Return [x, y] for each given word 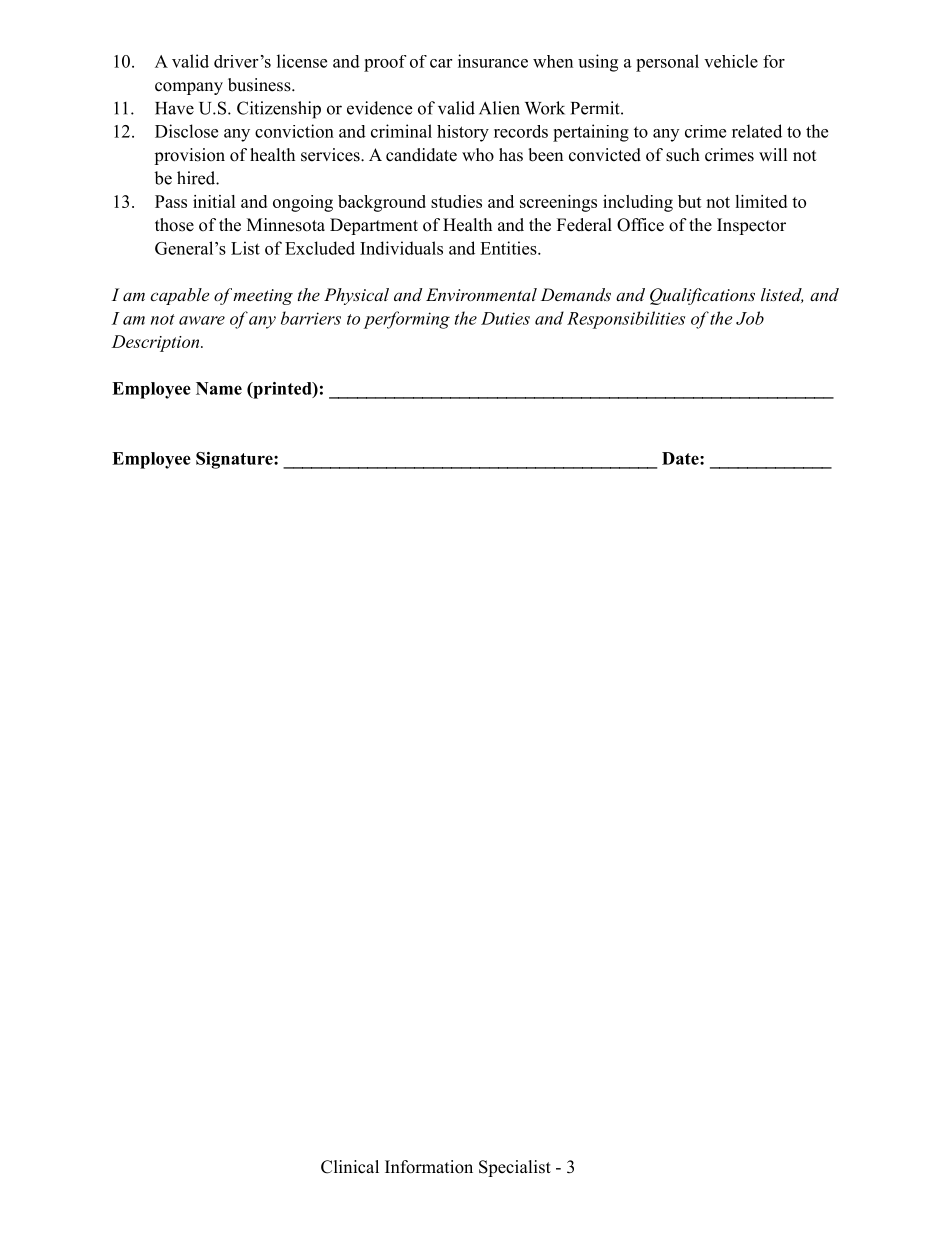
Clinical [350, 1167]
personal [667, 63]
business [260, 85]
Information [429, 1167]
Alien [499, 108]
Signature [235, 460]
